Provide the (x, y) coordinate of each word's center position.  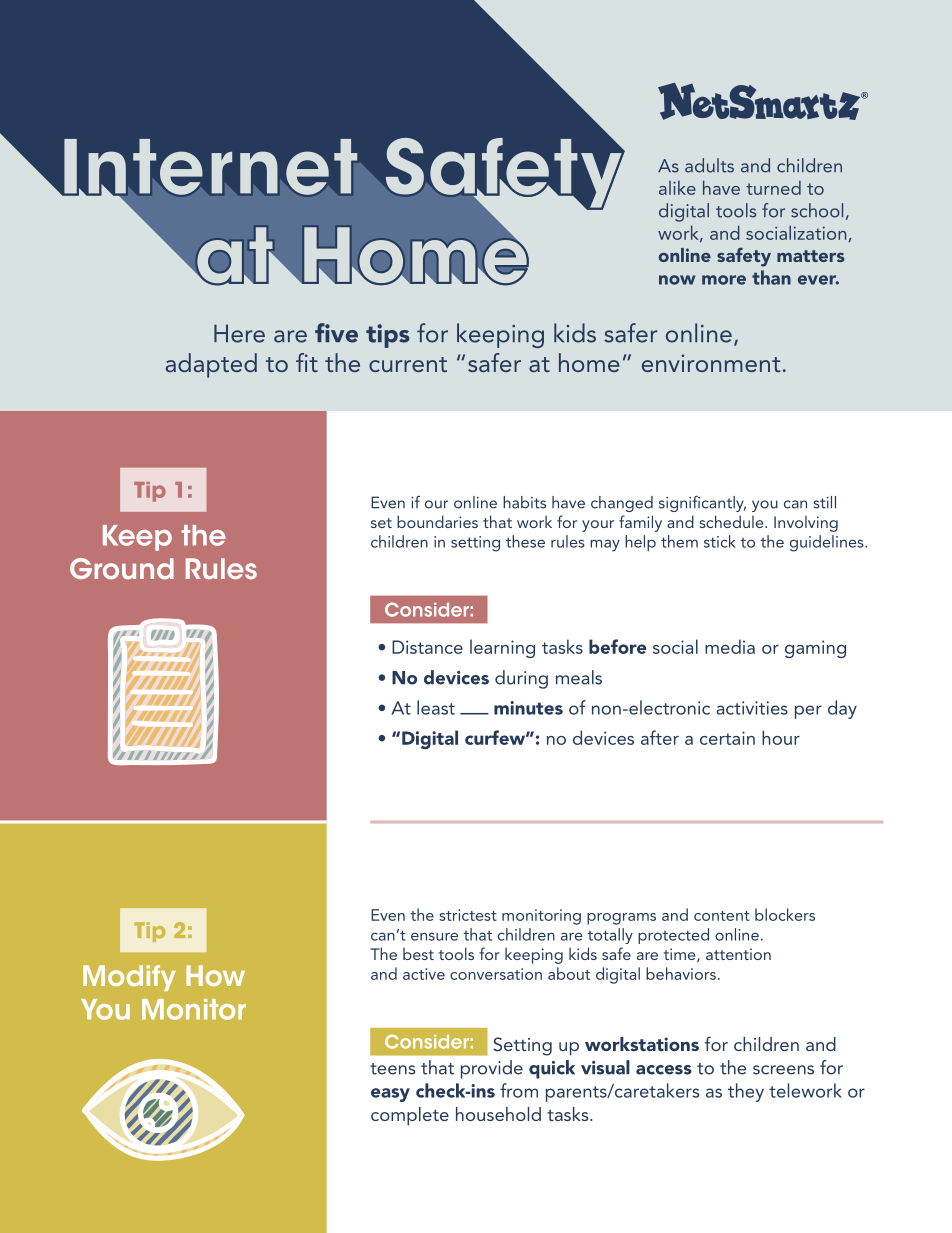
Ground (122, 569)
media (730, 646)
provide (492, 1069)
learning (502, 648)
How (215, 975)
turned (773, 187)
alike (677, 187)
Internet (209, 168)
